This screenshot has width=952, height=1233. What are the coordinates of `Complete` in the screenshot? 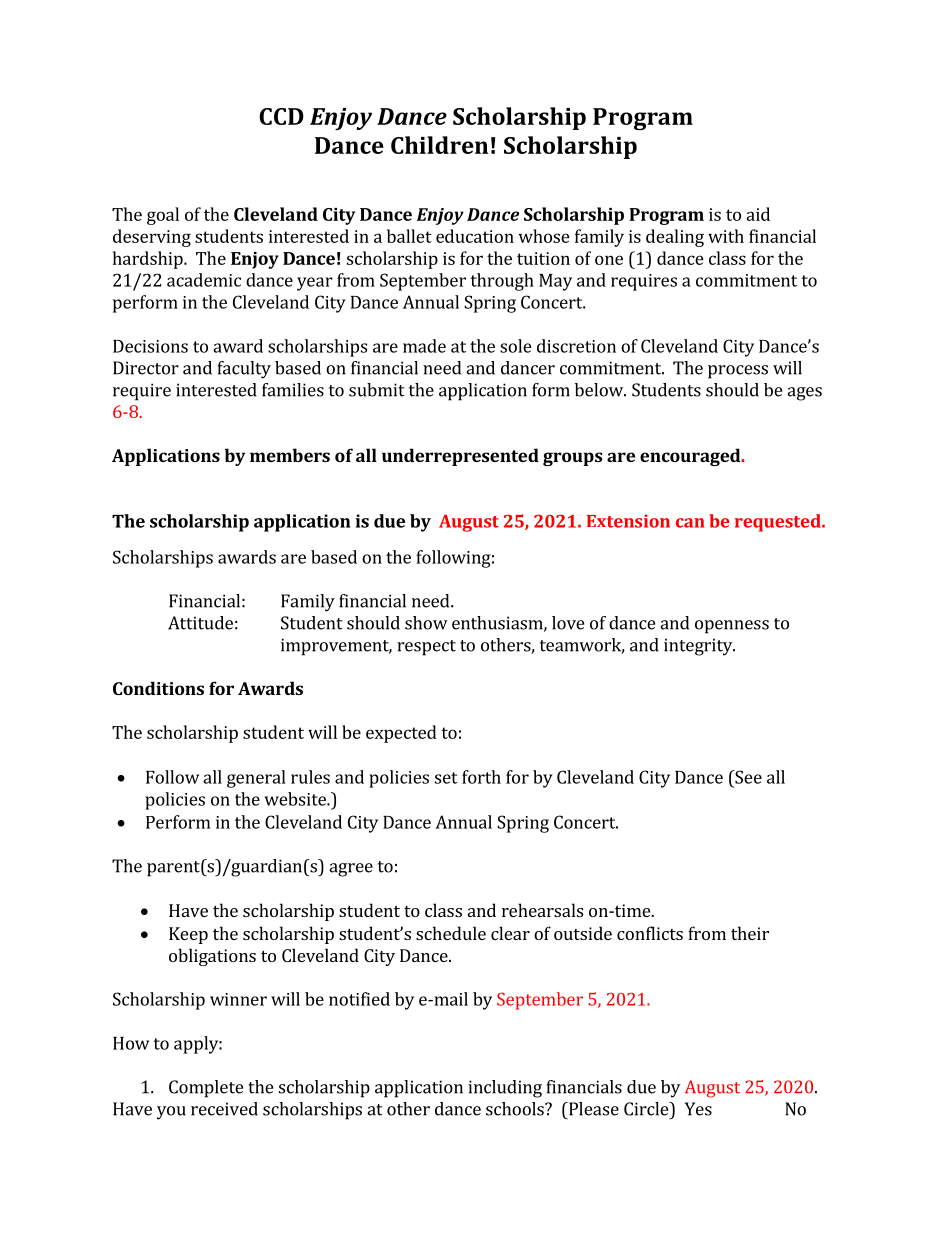 It's located at (206, 1089).
